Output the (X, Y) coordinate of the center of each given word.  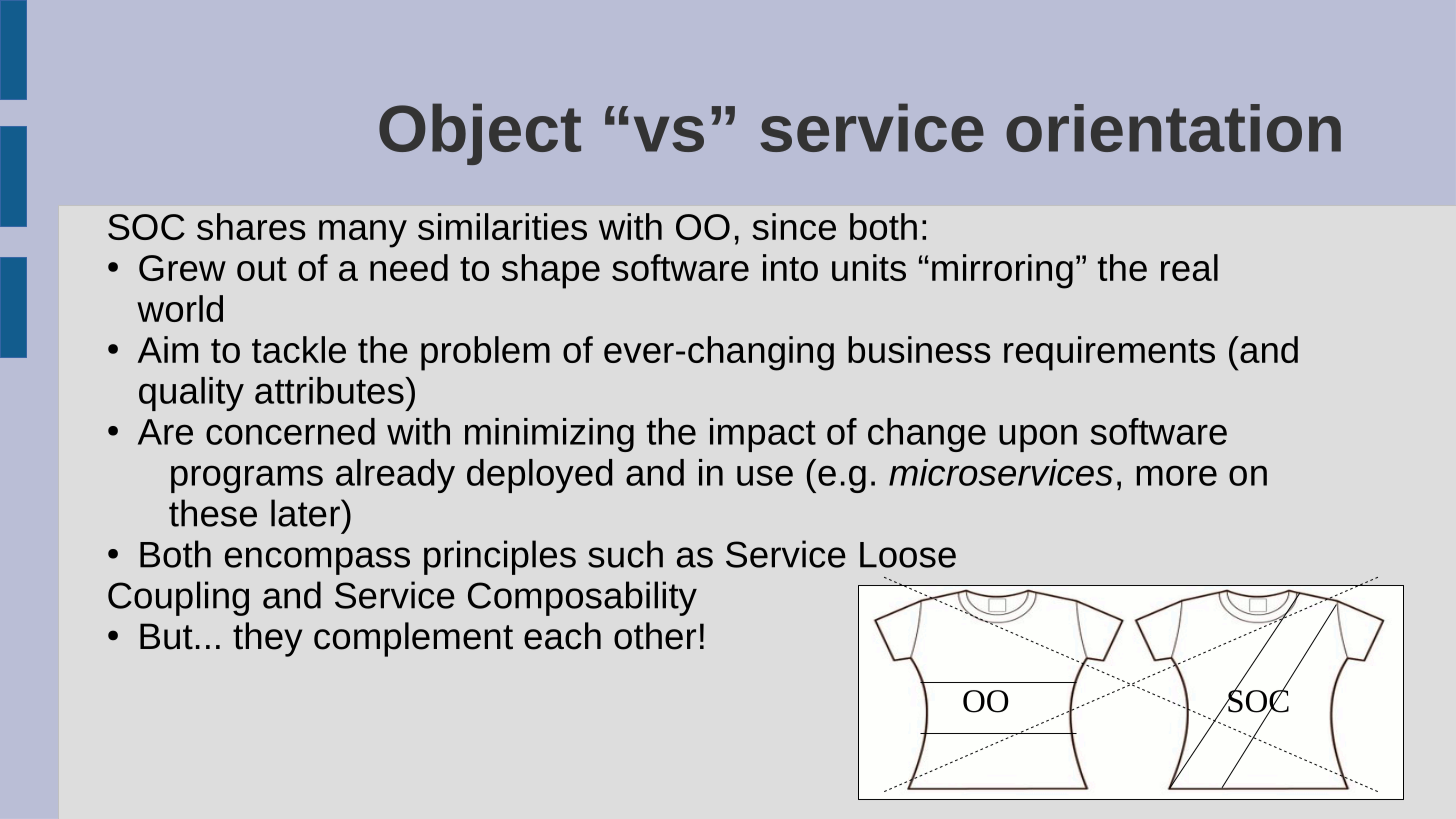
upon (1038, 438)
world (180, 308)
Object (480, 134)
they (267, 639)
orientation (1173, 128)
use (765, 475)
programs (247, 479)
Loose (908, 555)
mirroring (1002, 271)
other (655, 636)
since (794, 226)
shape (551, 271)
